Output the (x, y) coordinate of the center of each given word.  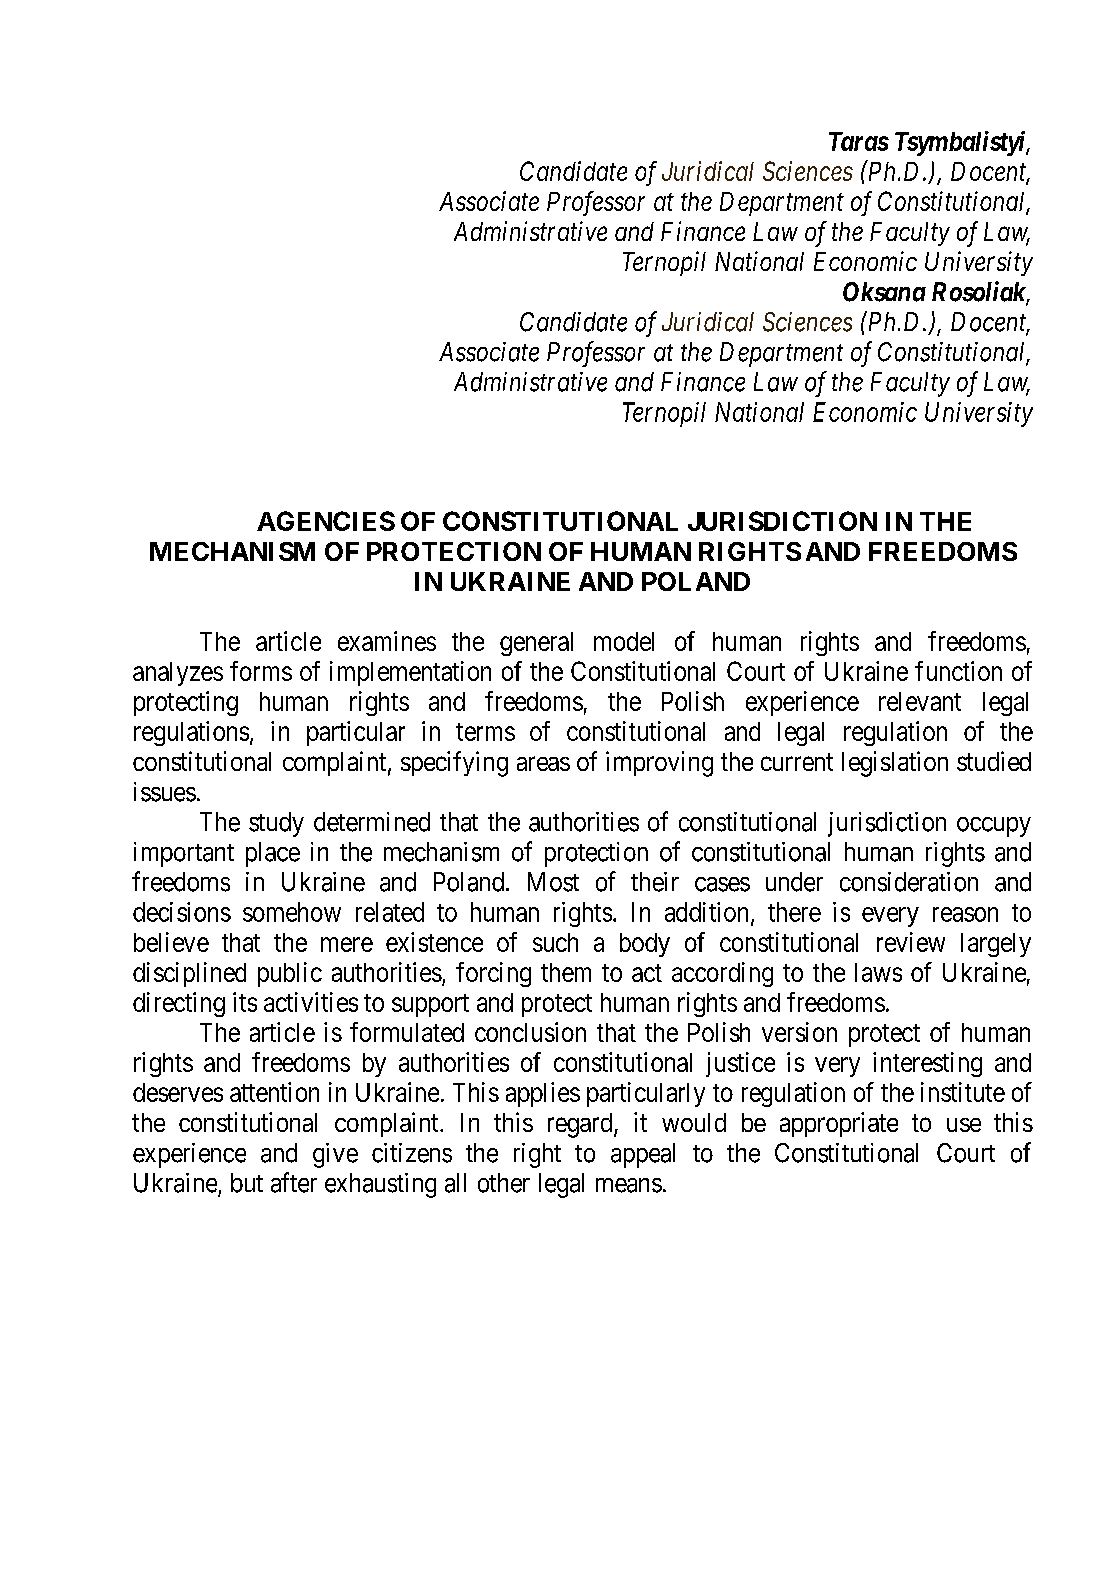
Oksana (884, 292)
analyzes (178, 674)
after (294, 1182)
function (958, 671)
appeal (643, 1155)
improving (659, 764)
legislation (895, 764)
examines (387, 641)
